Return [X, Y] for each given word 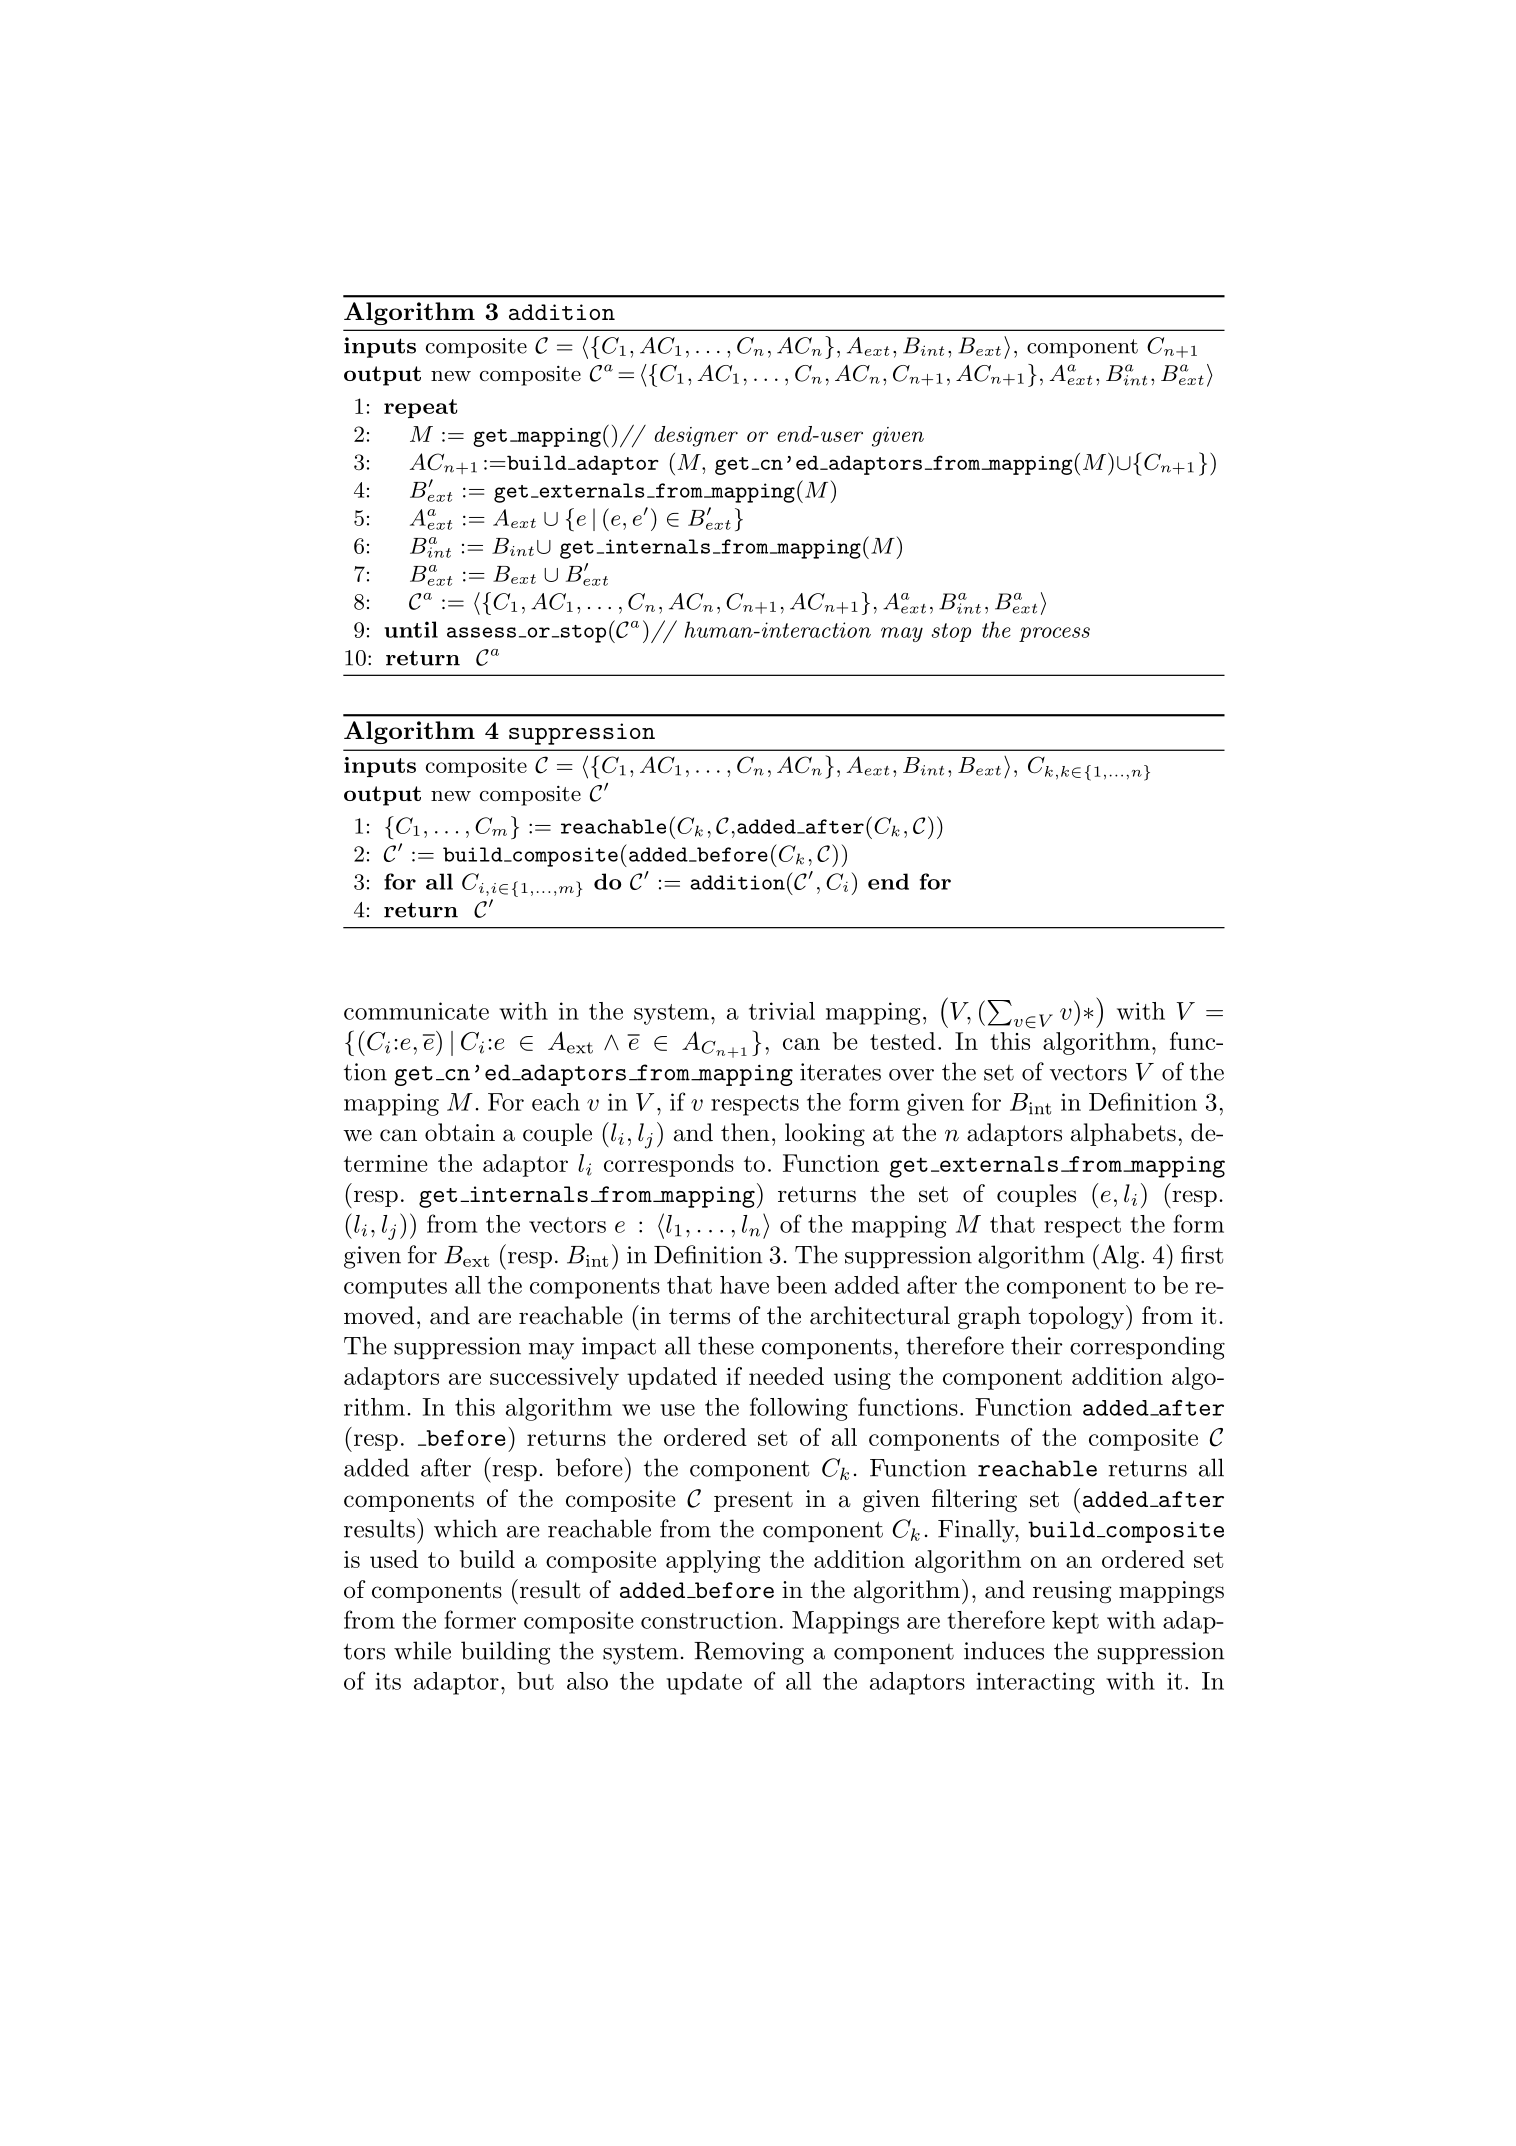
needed [786, 1376]
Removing [749, 1653]
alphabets [1123, 1134]
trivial [782, 1011]
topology [1076, 1318]
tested [903, 1041]
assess [481, 632]
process [1054, 634]
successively [554, 1378]
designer [696, 436]
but [535, 1681]
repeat [421, 408]
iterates [840, 1072]
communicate [416, 1011]
